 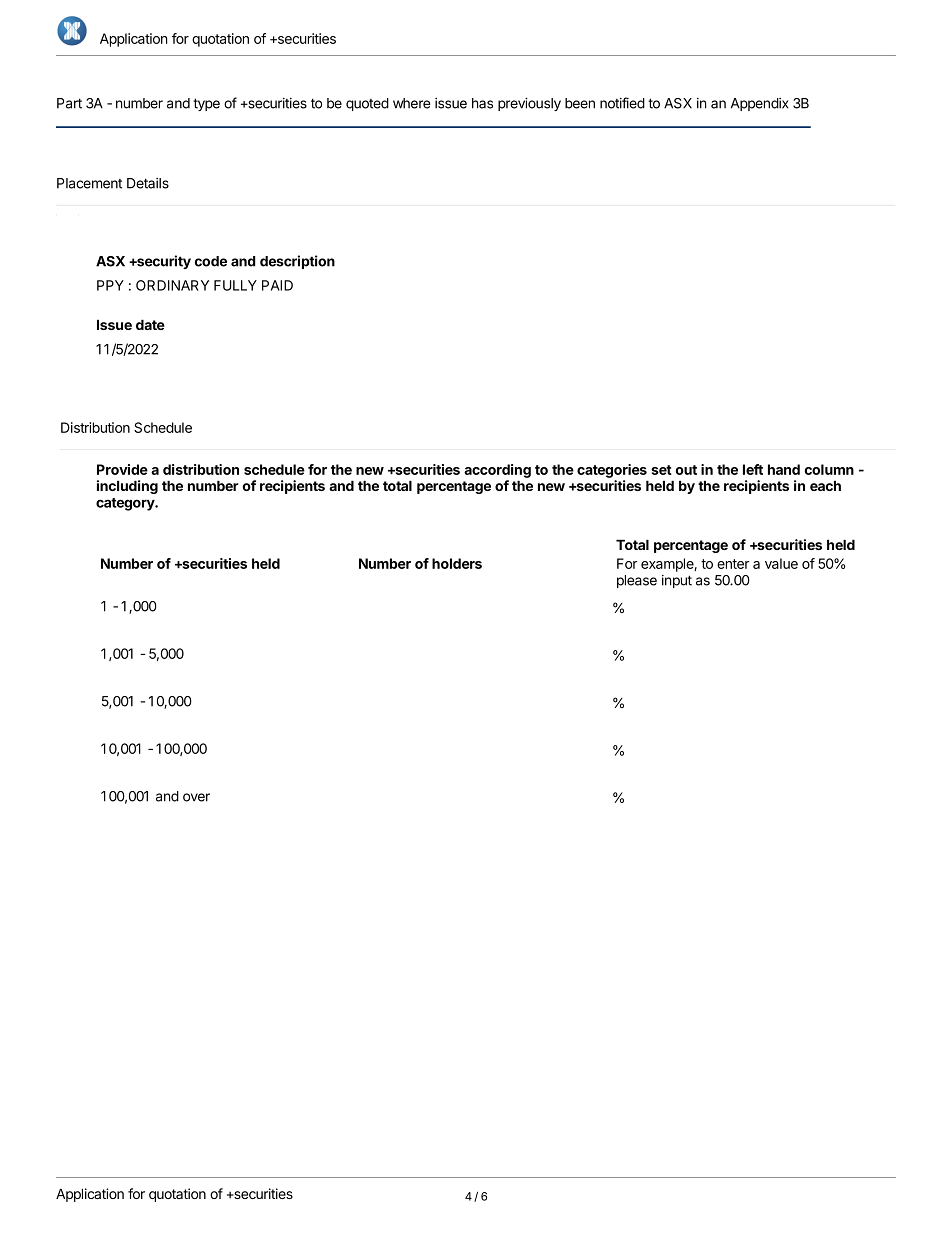 What do you see at coordinates (196, 797) in the screenshot?
I see `over` at bounding box center [196, 797].
